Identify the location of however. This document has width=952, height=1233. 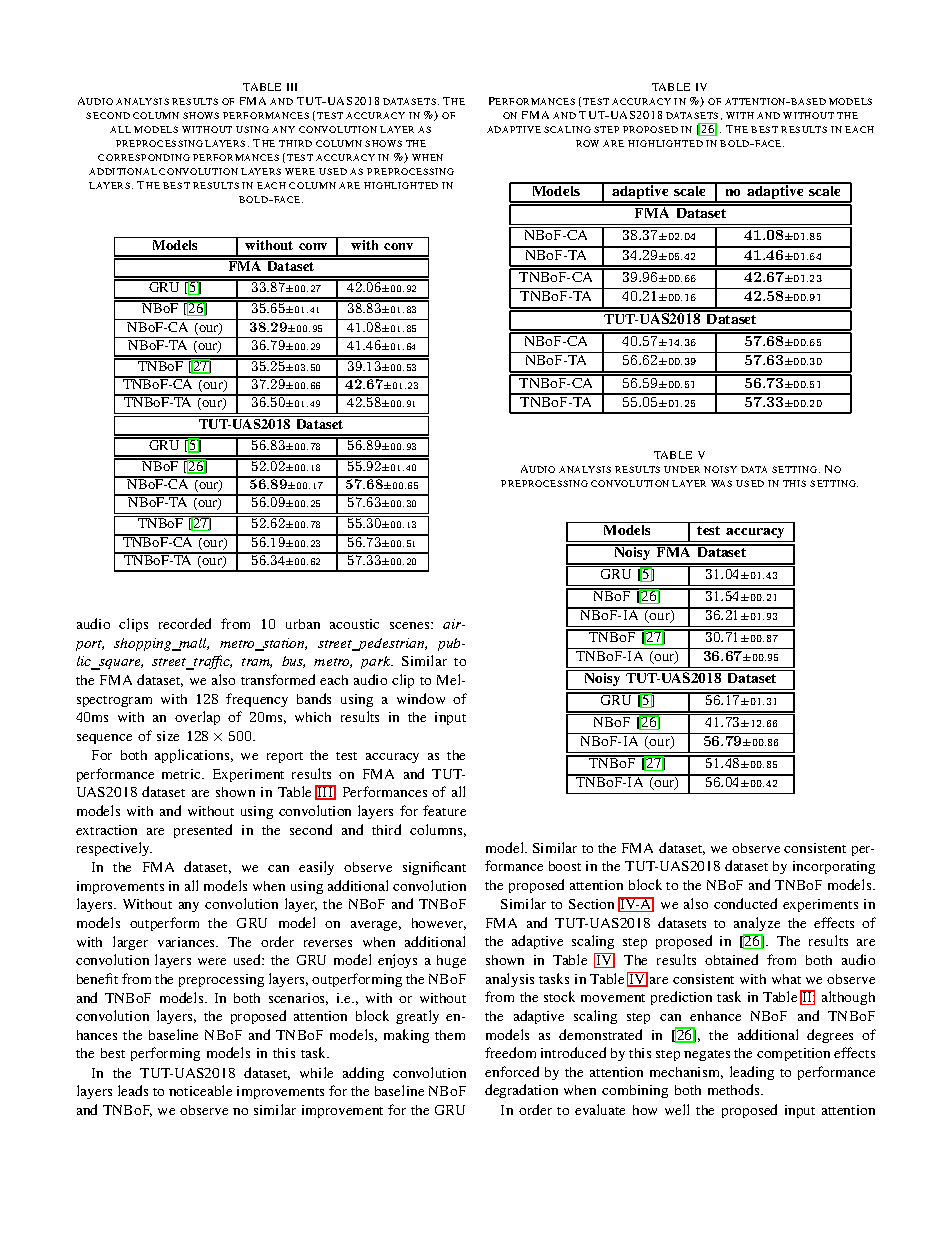
(439, 924).
